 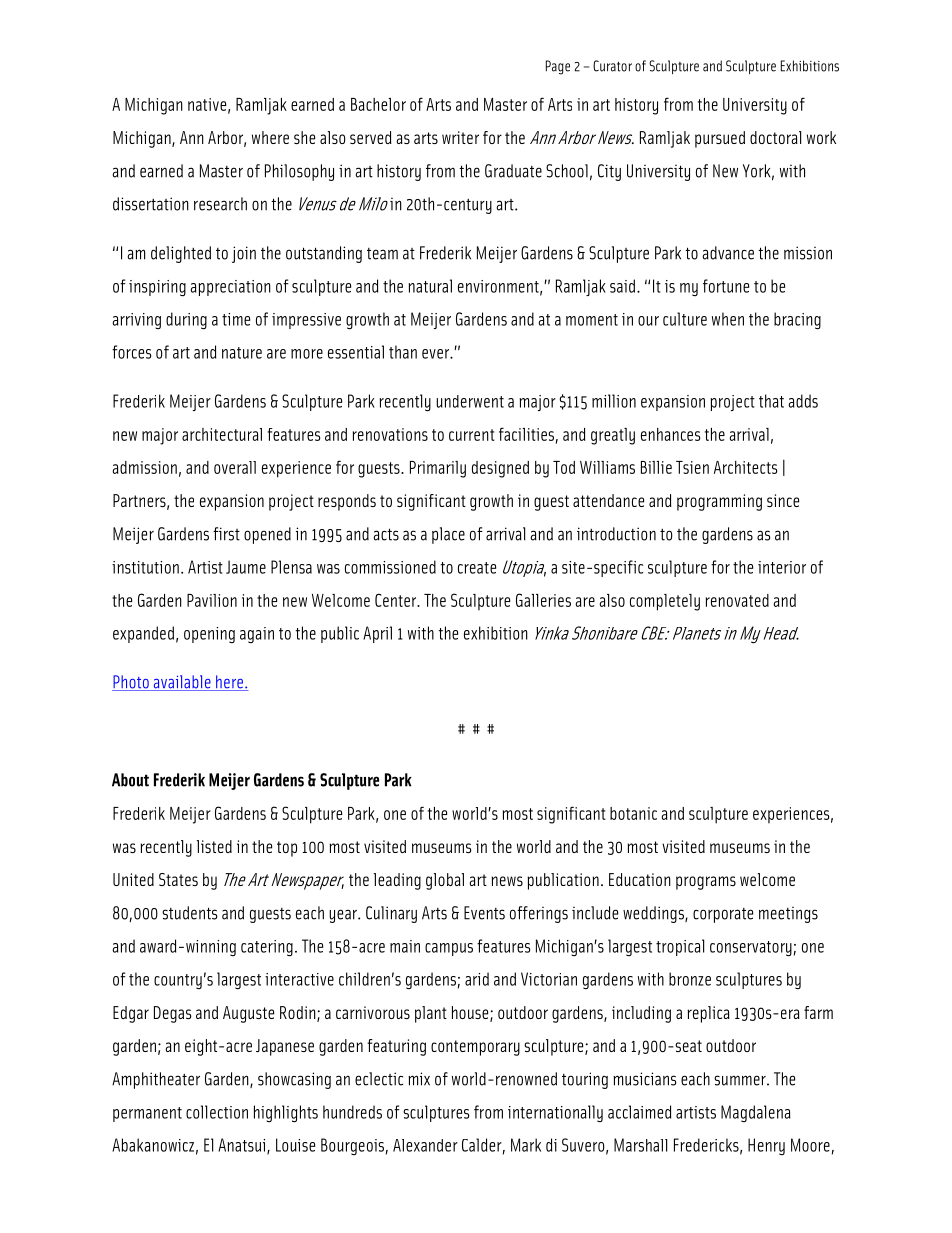 I want to click on collection, so click(x=217, y=1112).
